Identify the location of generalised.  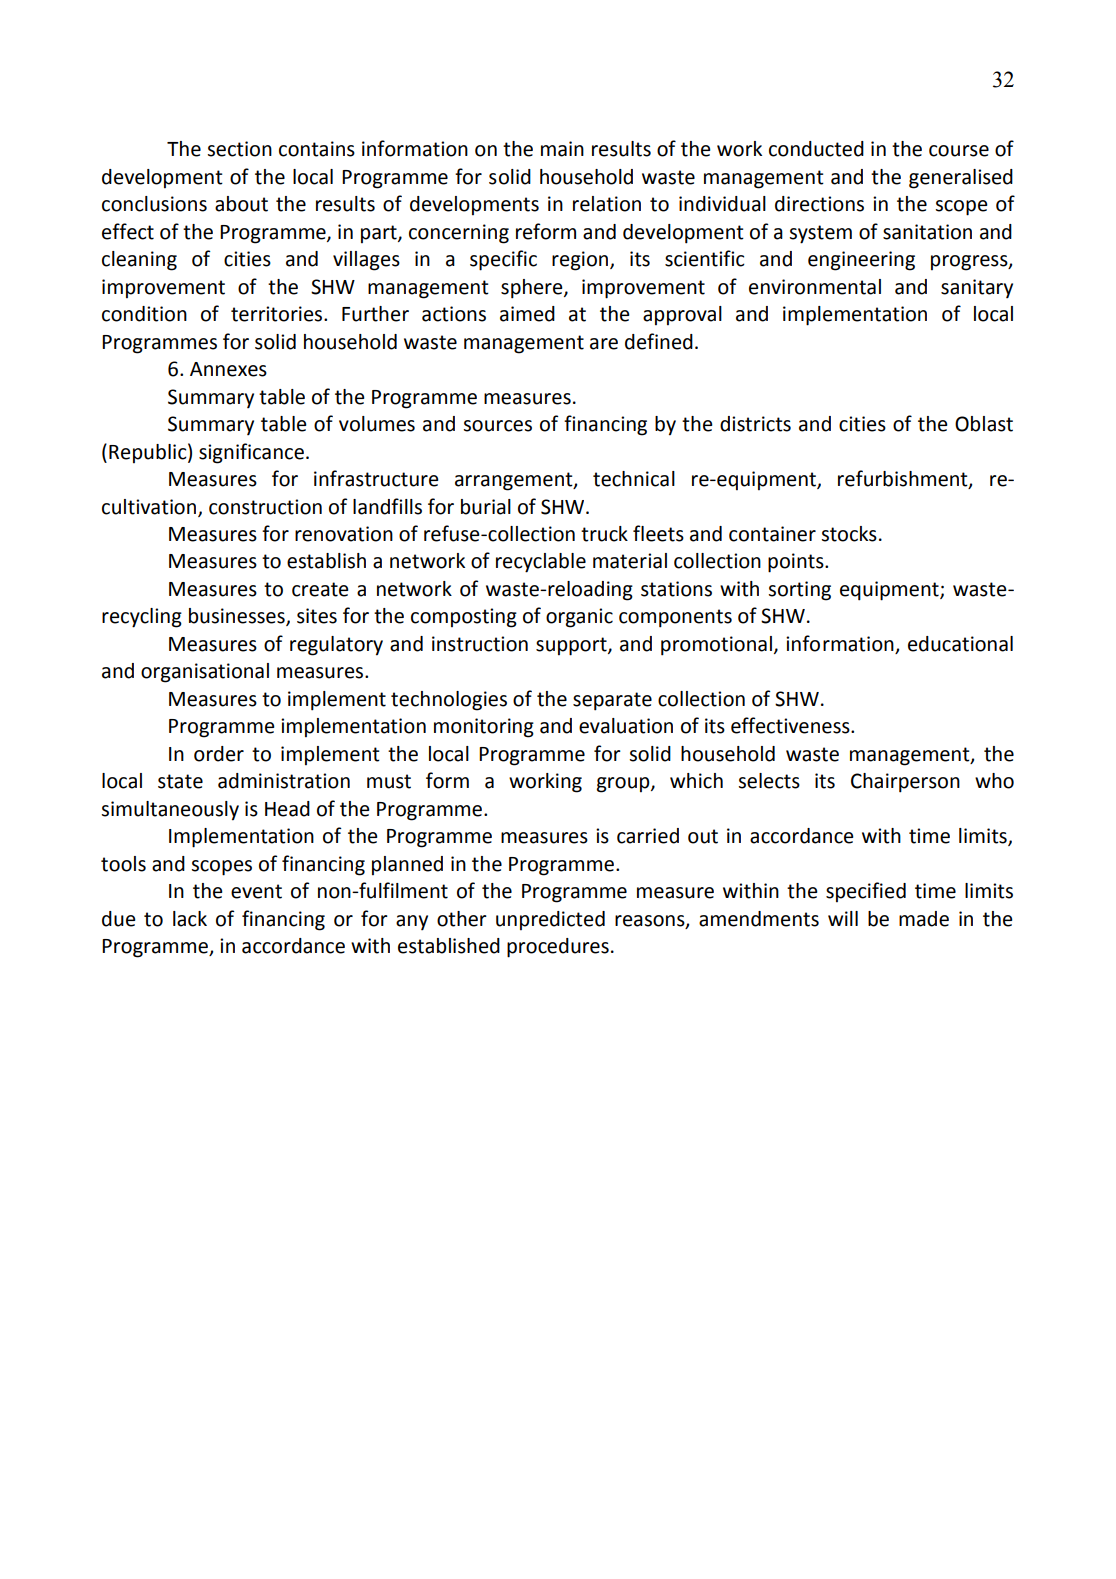
(961, 179).
